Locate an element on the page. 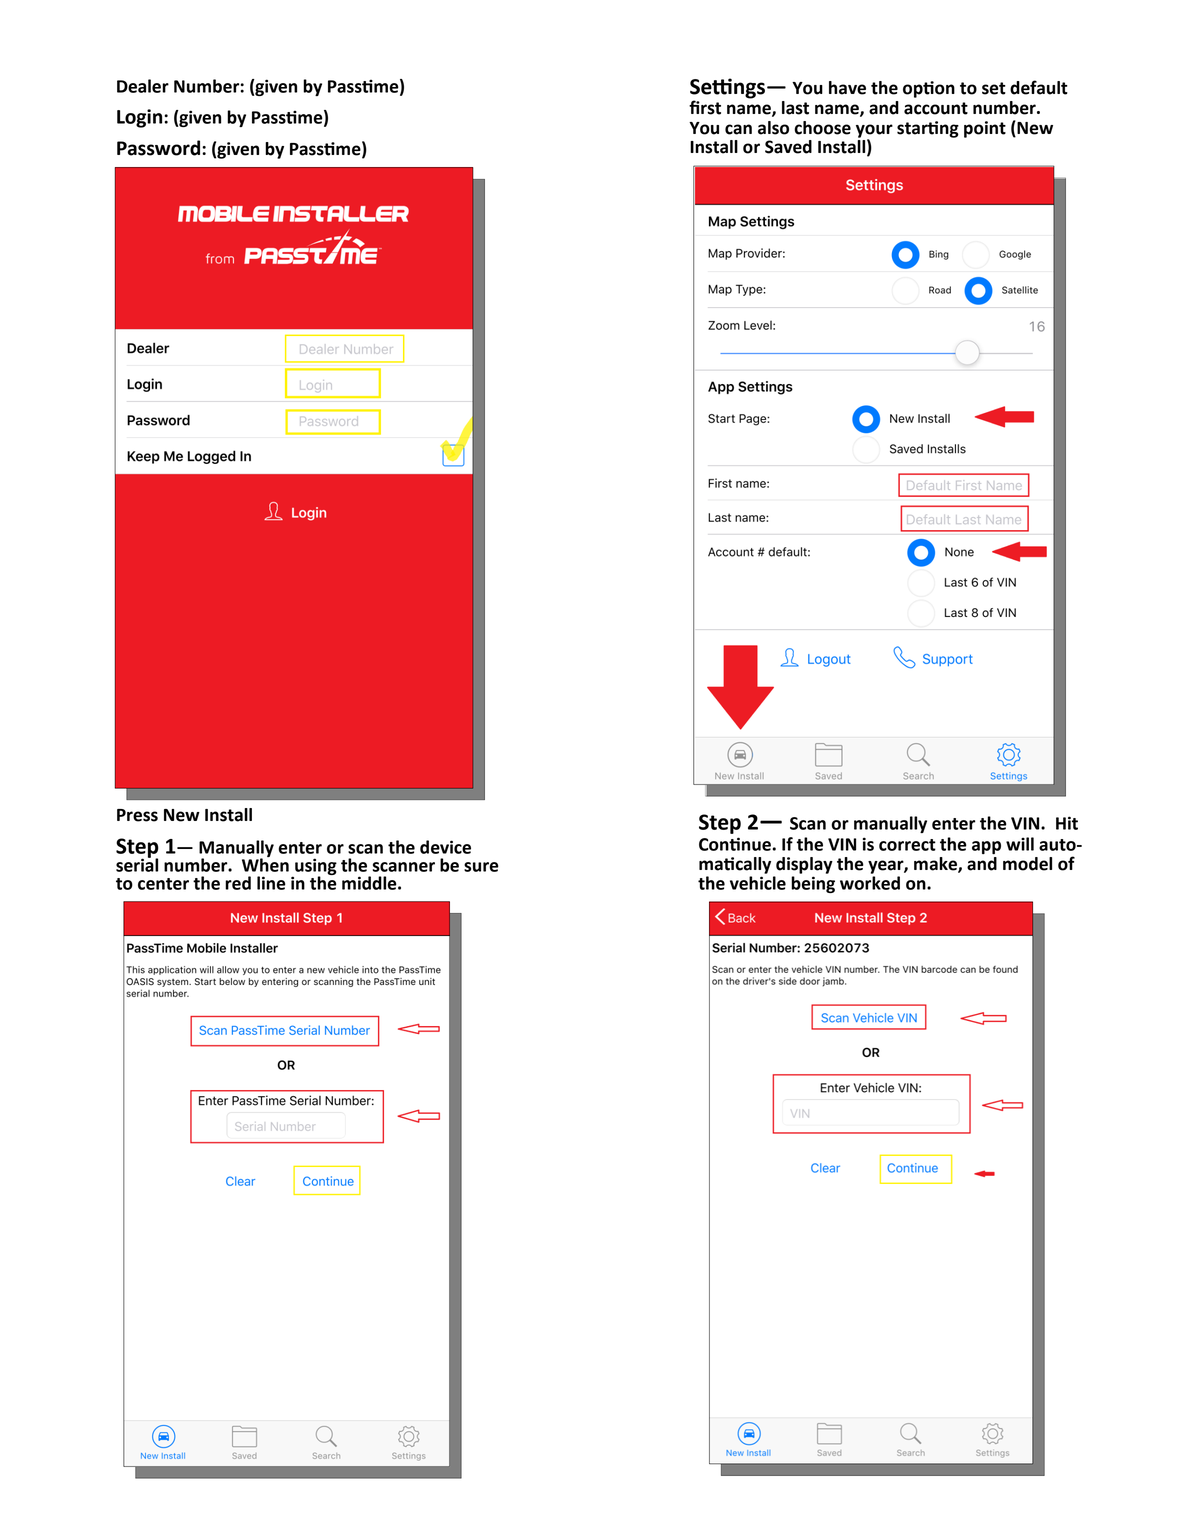  correct is located at coordinates (907, 845).
